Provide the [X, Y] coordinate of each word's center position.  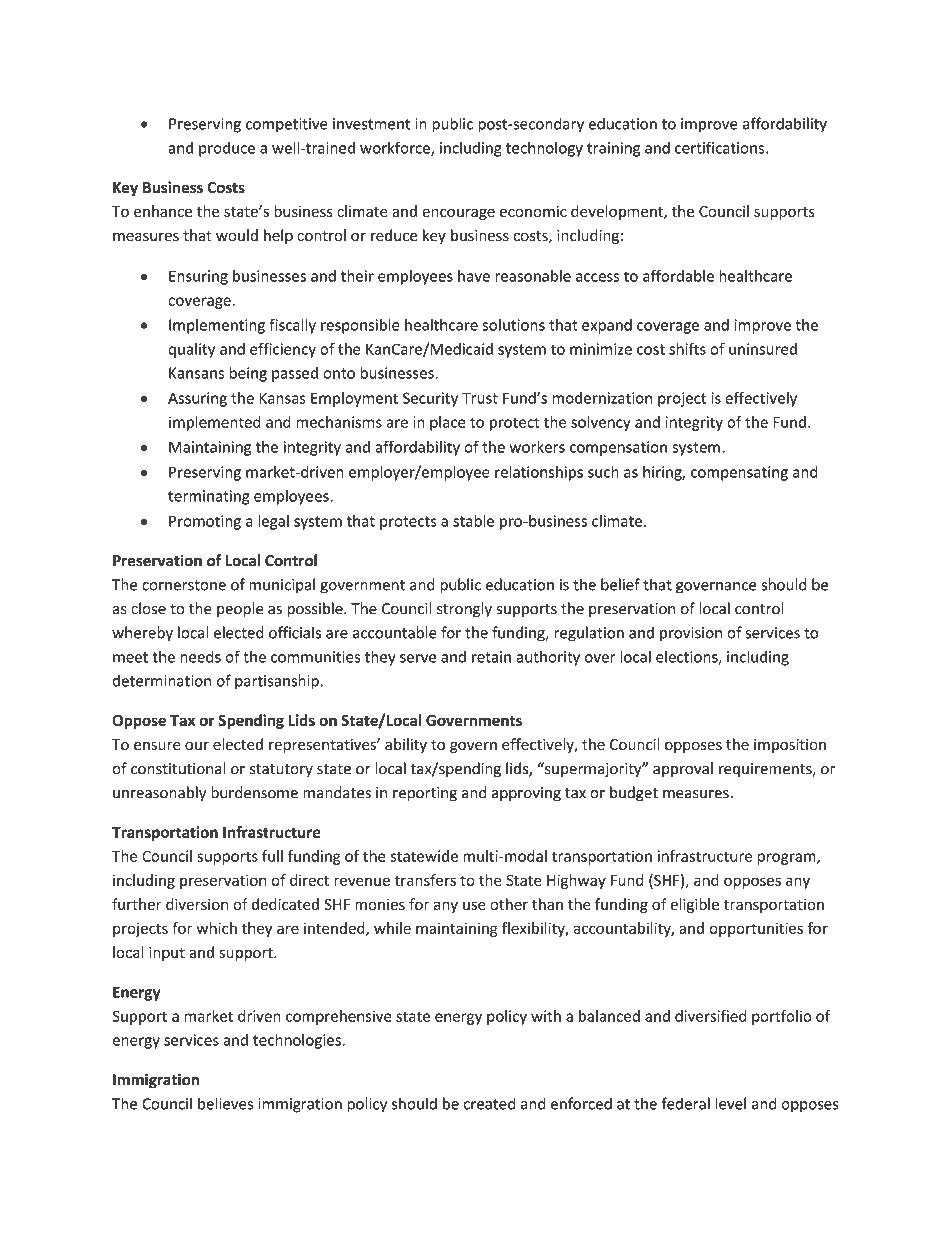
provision [691, 634]
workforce [396, 148]
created [489, 1103]
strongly [464, 610]
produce [227, 149]
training [613, 149]
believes [225, 1103]
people [240, 610]
